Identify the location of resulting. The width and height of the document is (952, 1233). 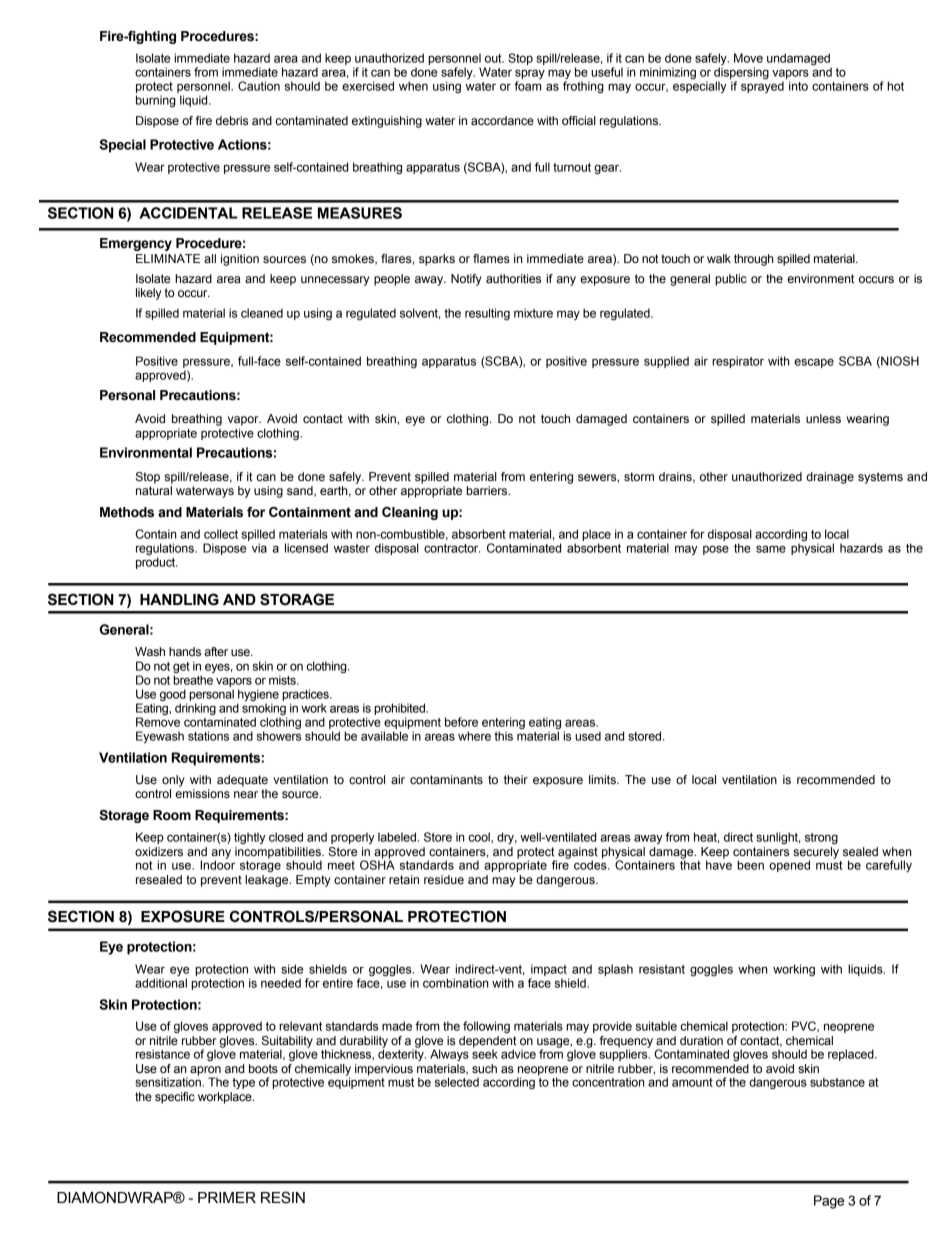
(487, 314).
